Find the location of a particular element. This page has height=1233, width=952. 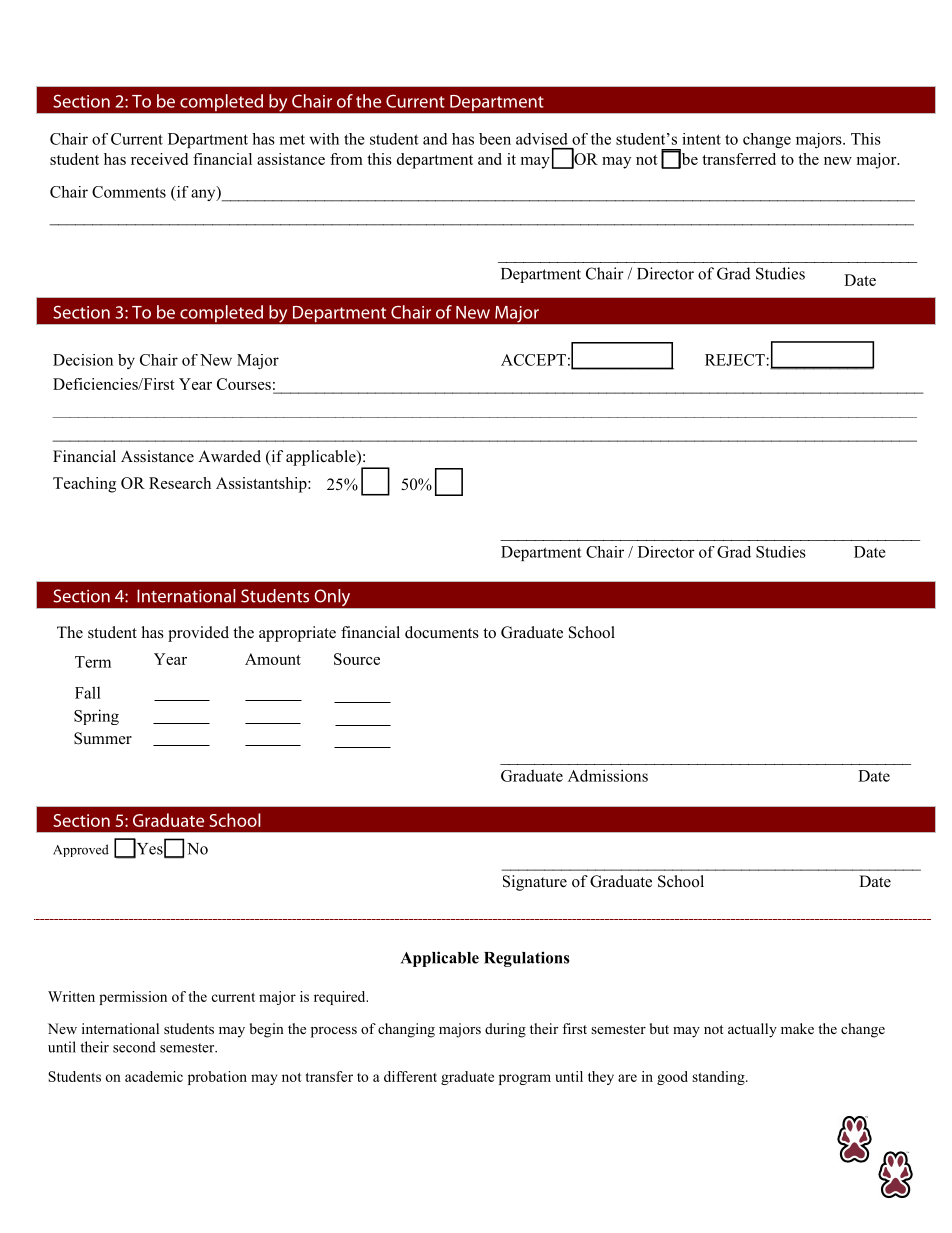

been is located at coordinates (495, 139).
